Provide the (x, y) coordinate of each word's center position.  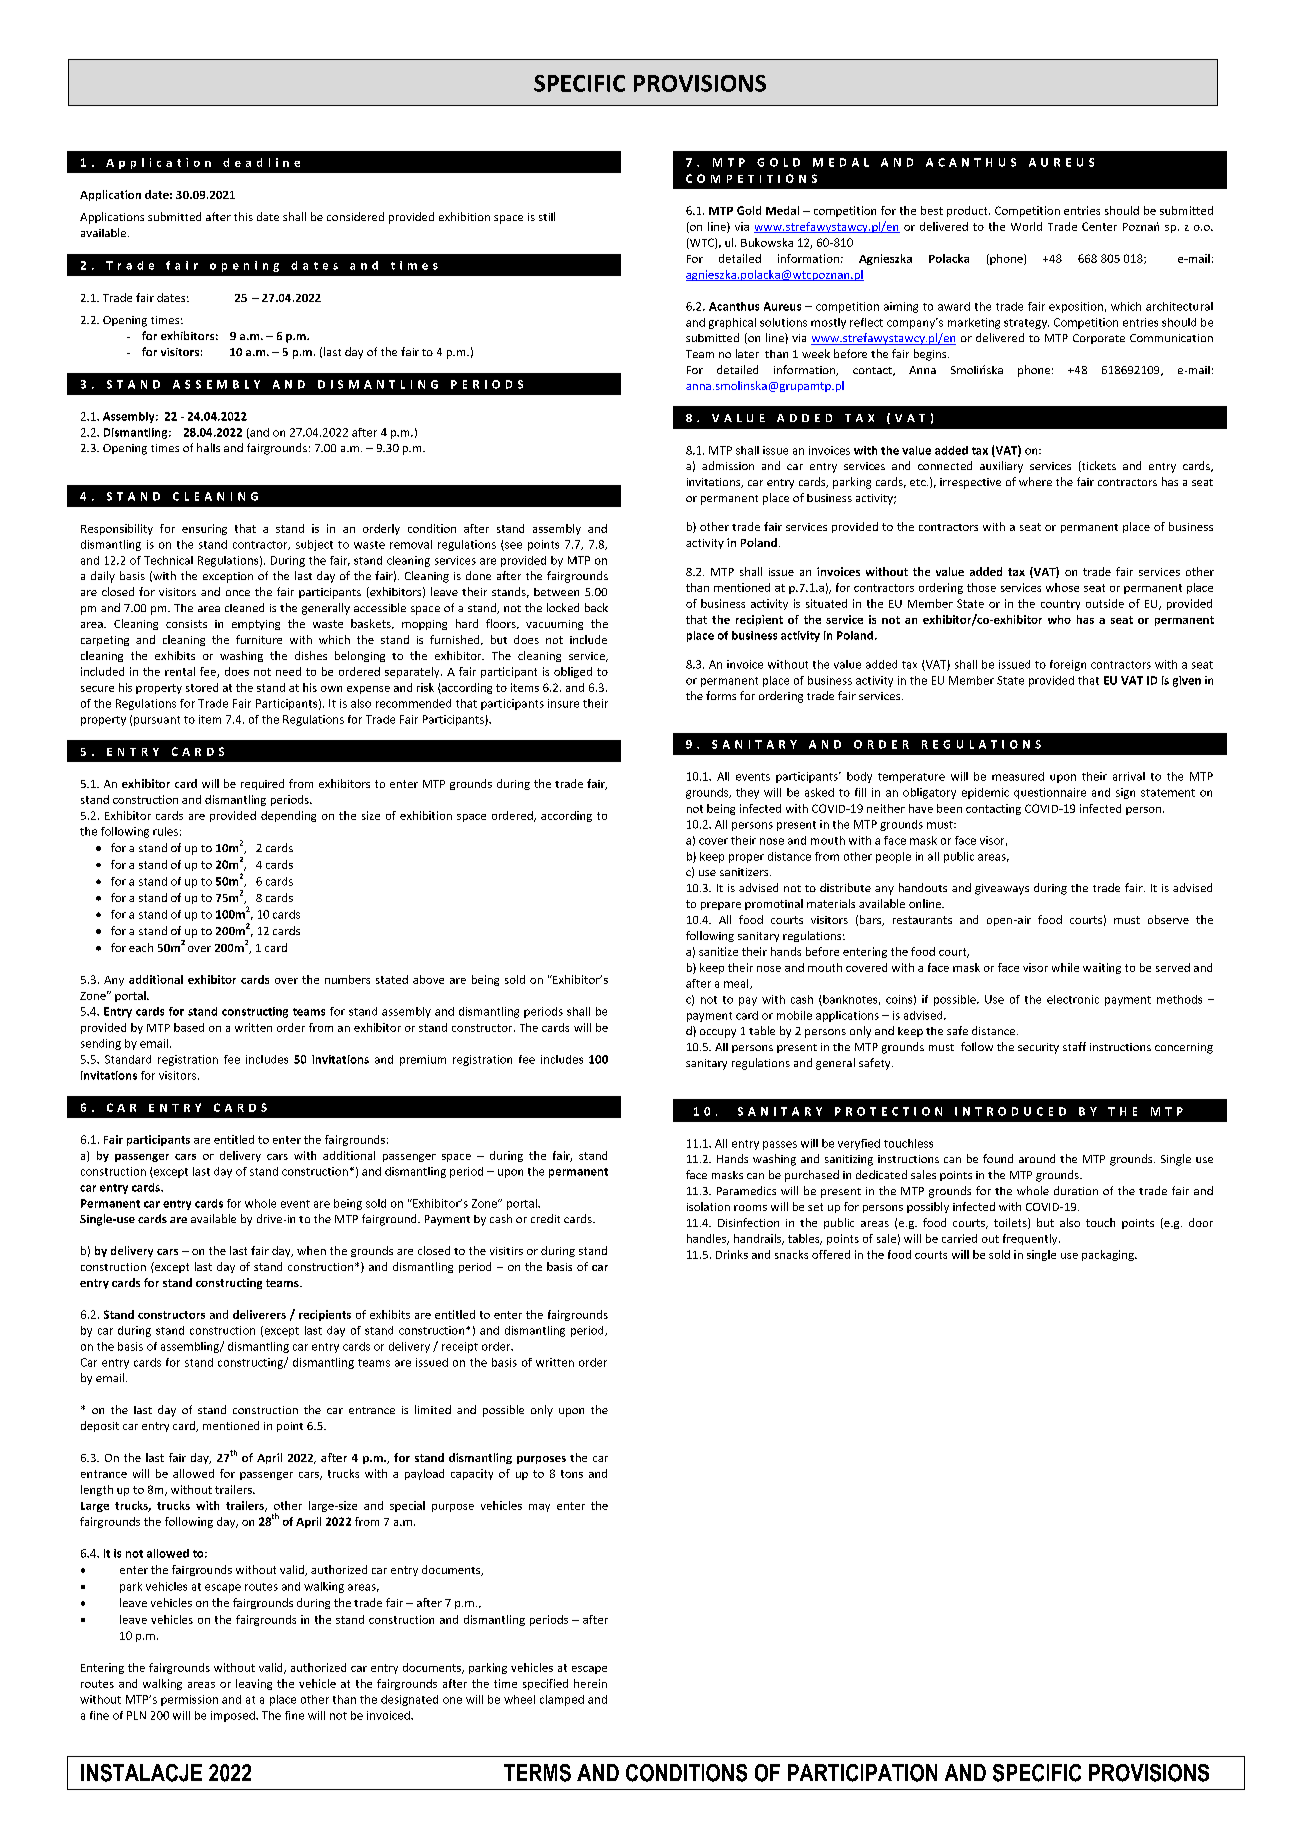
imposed (234, 1716)
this (243, 216)
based (189, 1027)
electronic (1073, 999)
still (547, 216)
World (1026, 226)
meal (737, 984)
